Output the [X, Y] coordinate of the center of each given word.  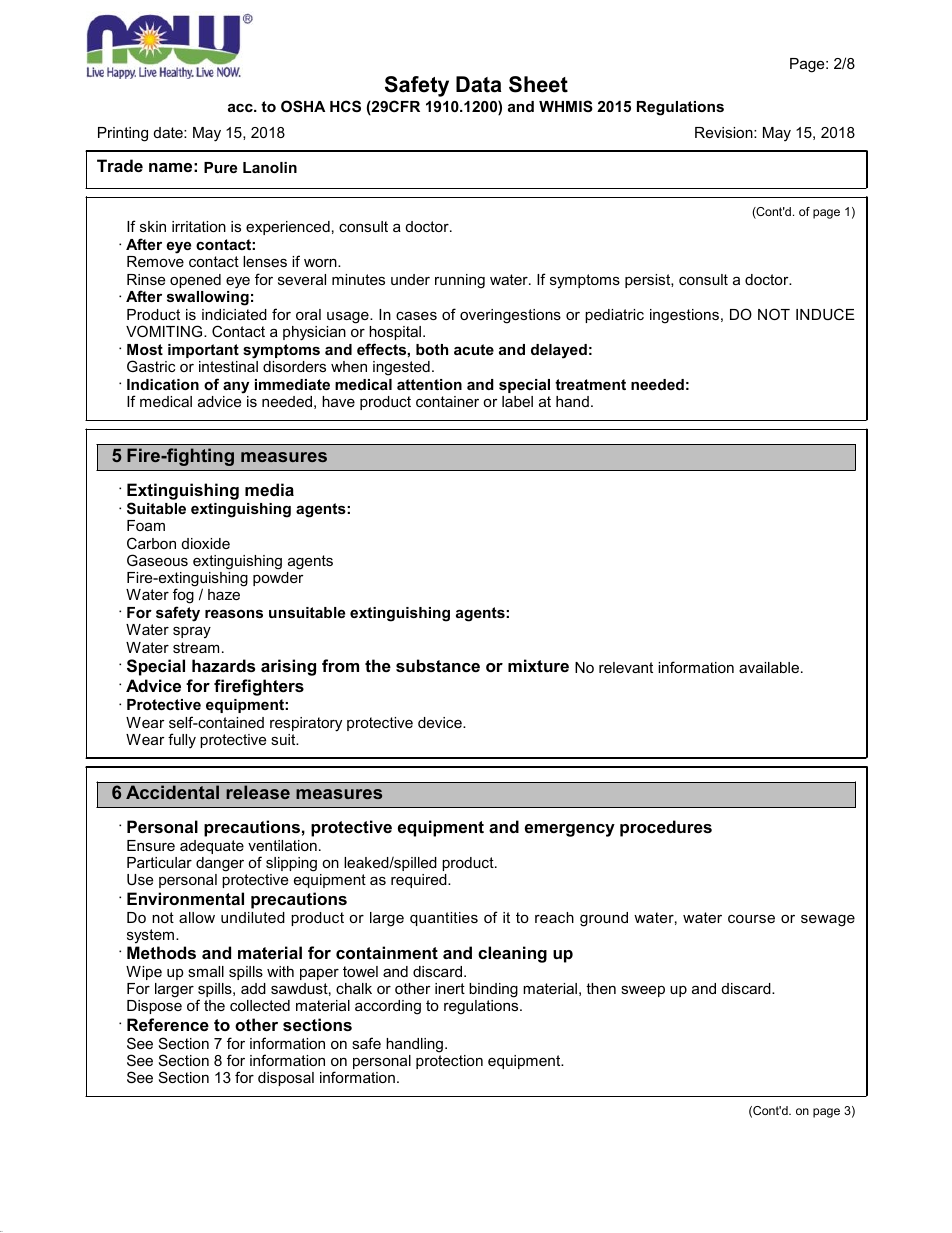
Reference [168, 1024]
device [441, 722]
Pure [220, 167]
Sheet [538, 84]
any [236, 387]
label [517, 401]
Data [478, 84]
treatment [590, 384]
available [770, 667]
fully [182, 741]
